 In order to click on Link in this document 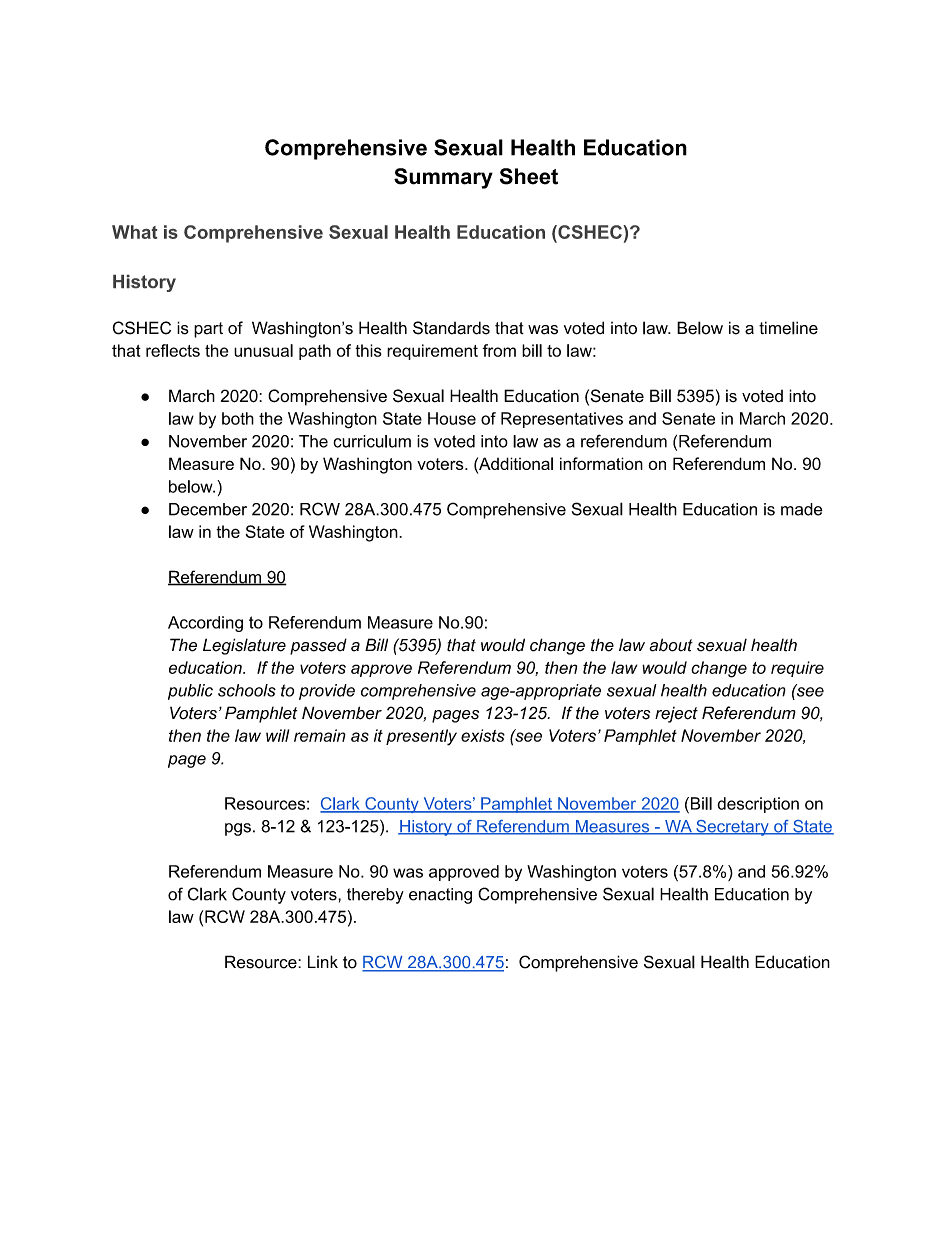, I will do `click(323, 961)`.
